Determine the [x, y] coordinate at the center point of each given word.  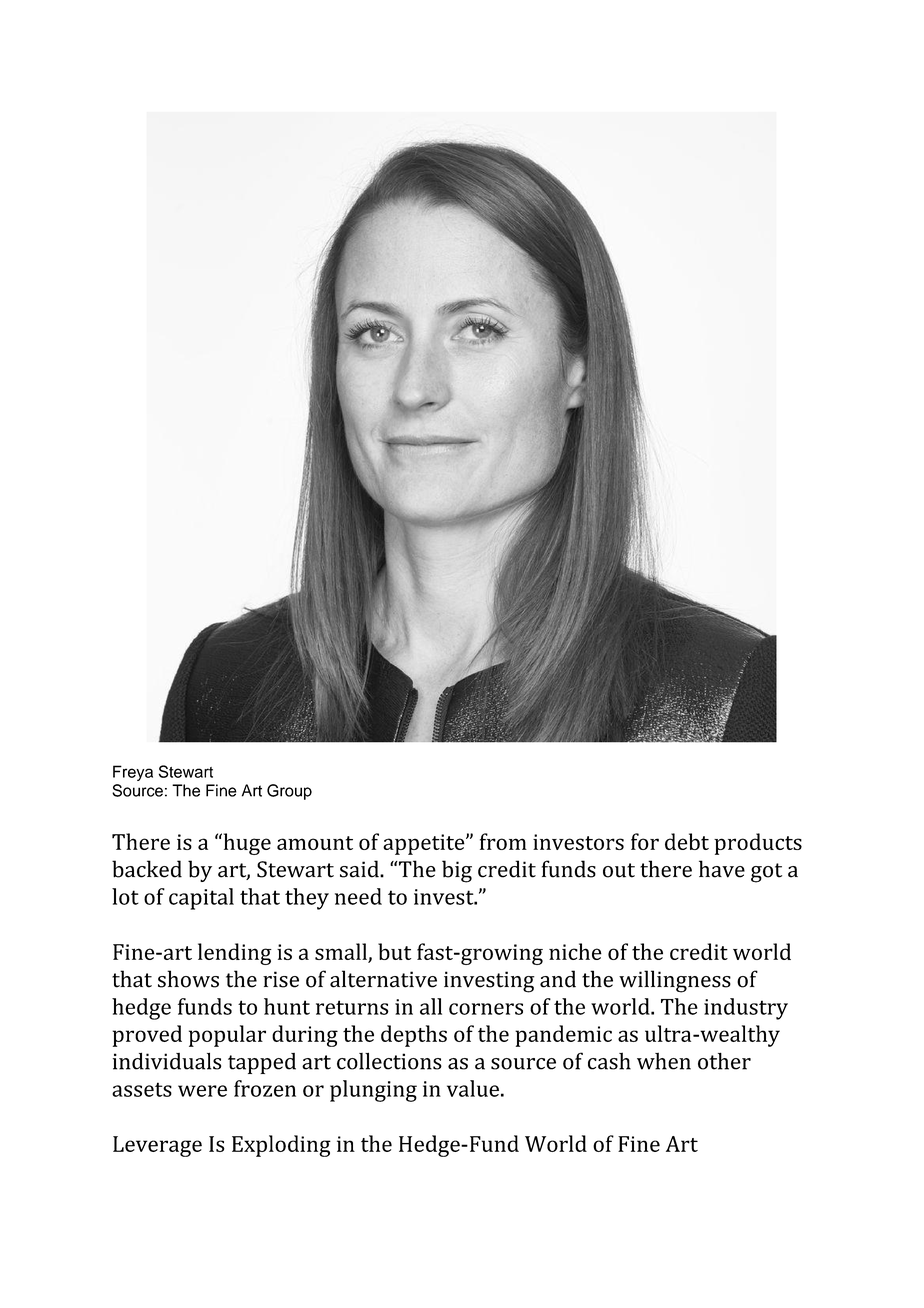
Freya [133, 773]
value [473, 1088]
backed [147, 869]
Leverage [157, 1146]
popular [227, 1036]
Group [289, 792]
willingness [675, 981]
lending [235, 954]
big [457, 871]
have [722, 869]
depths [414, 1036]
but [394, 951]
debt [687, 841]
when [664, 1061]
